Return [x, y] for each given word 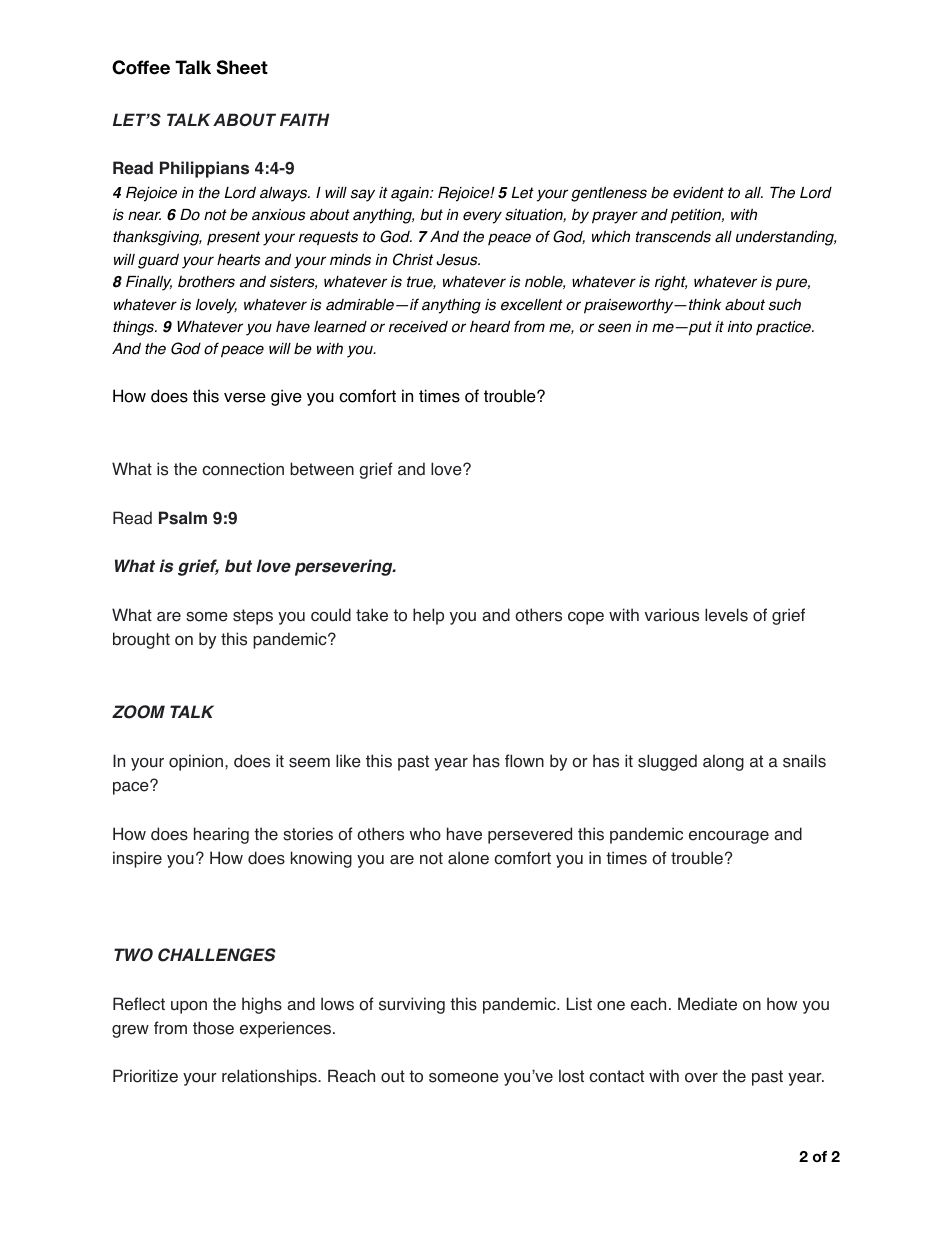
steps [253, 617]
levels [726, 615]
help [428, 616]
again [411, 194]
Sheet [242, 67]
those [213, 1028]
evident [698, 192]
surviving [412, 1005]
